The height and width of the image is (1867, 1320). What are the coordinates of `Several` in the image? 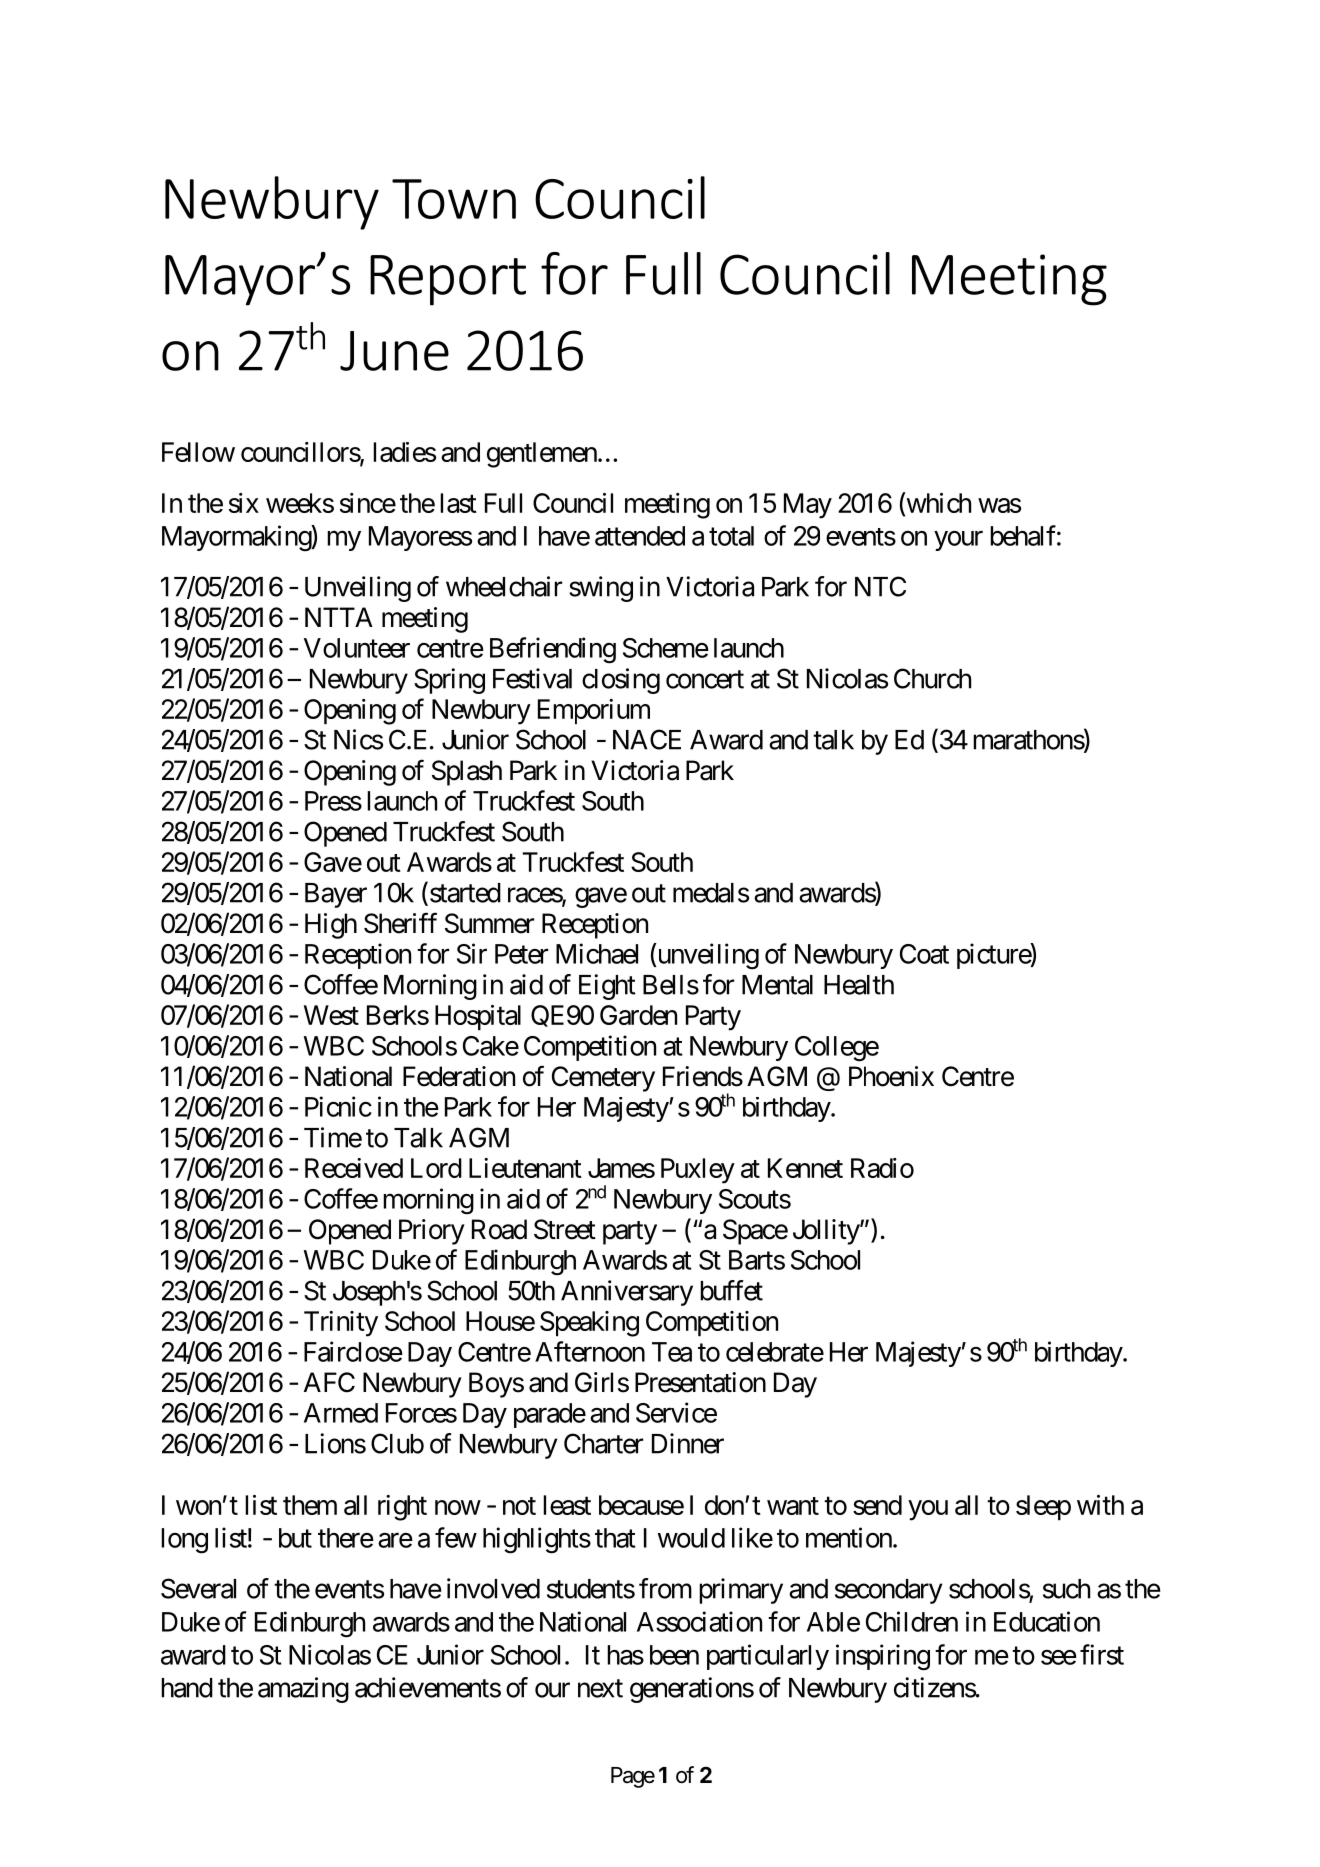 It's located at (198, 1588).
